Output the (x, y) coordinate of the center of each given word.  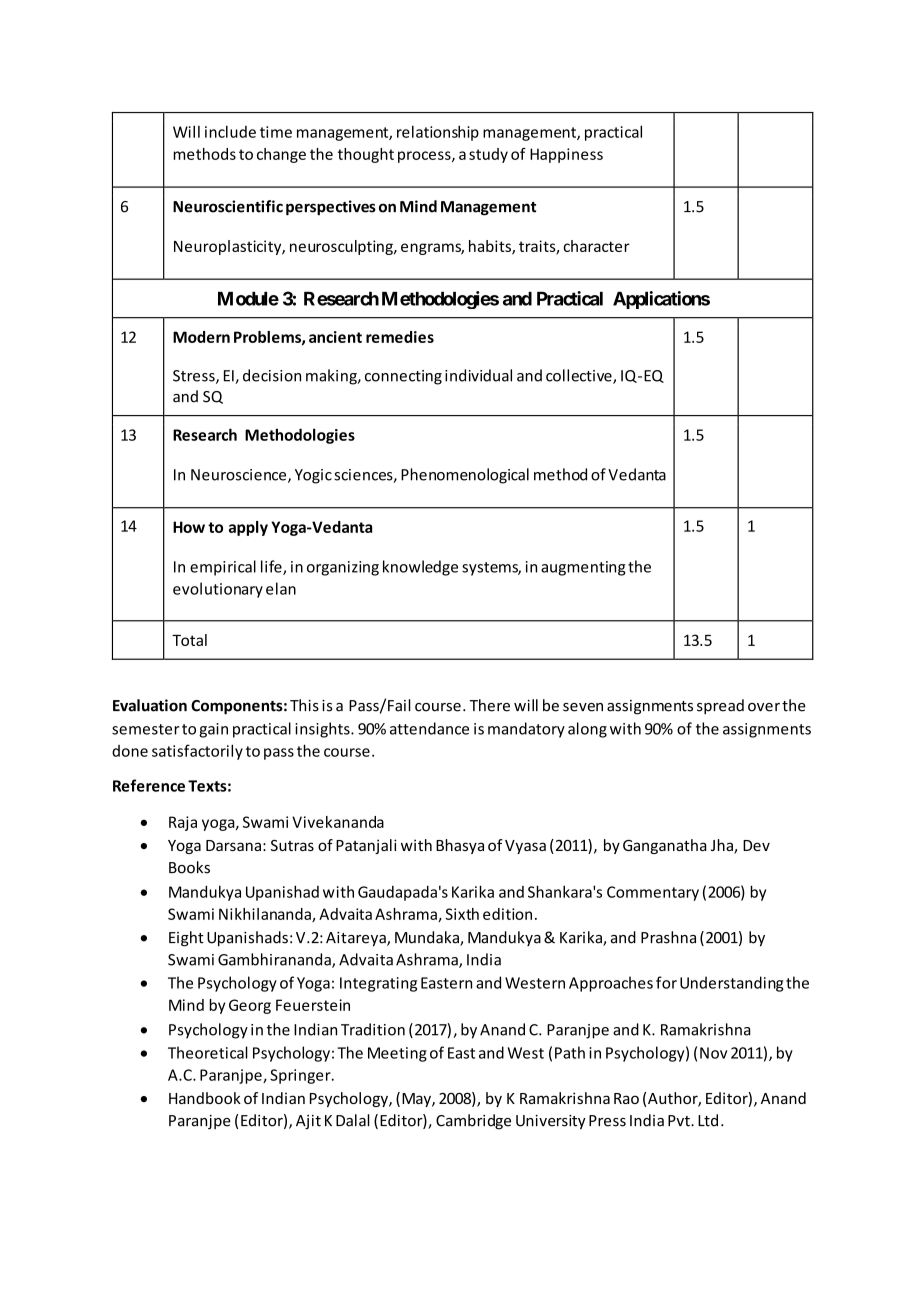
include (230, 131)
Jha (723, 846)
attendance (429, 728)
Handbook (205, 1098)
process (425, 157)
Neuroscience (240, 476)
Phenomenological (465, 476)
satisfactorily (197, 752)
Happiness (566, 155)
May (417, 1100)
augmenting (583, 568)
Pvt (680, 1121)
